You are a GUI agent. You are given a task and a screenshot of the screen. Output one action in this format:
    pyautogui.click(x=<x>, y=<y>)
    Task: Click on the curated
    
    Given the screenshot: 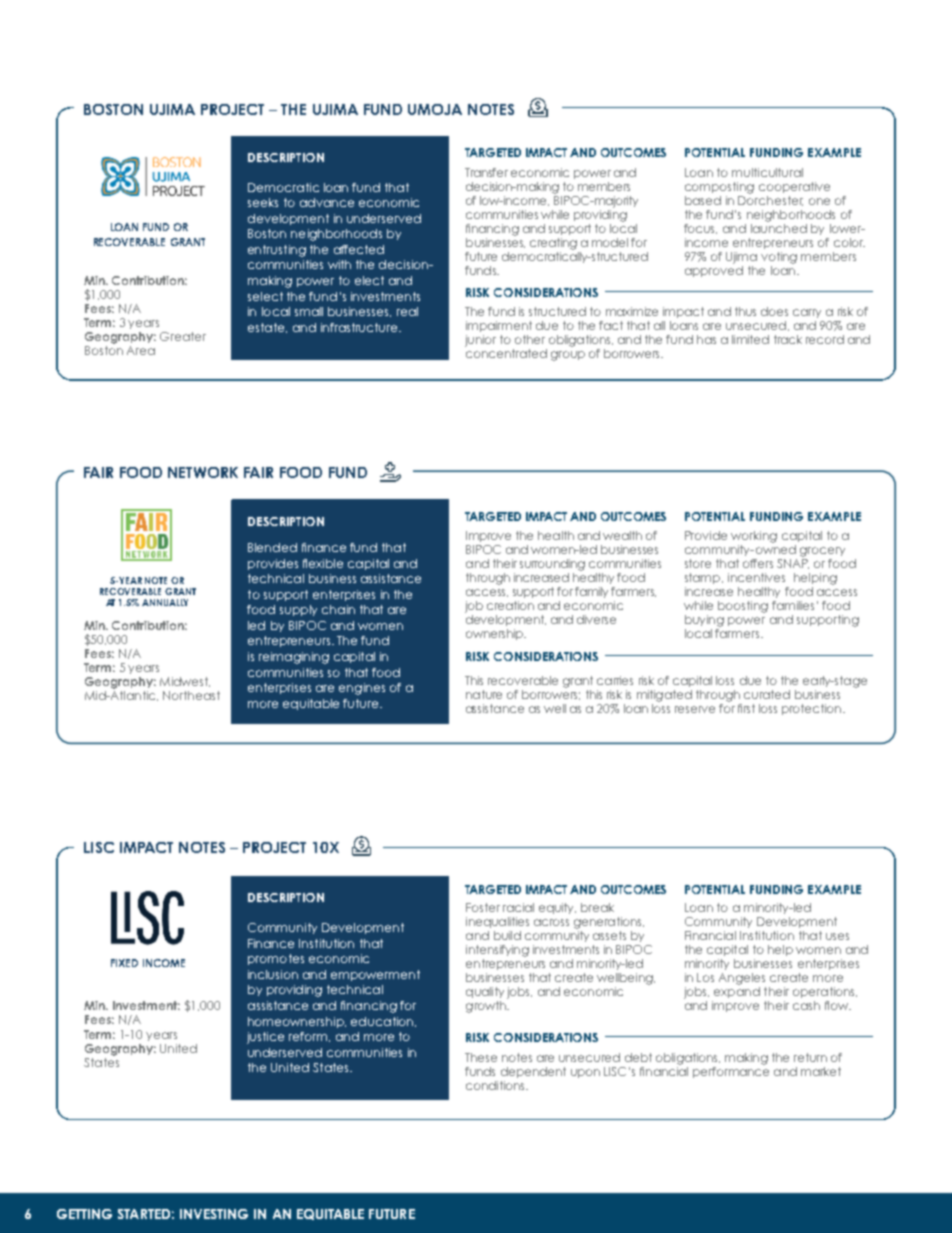 What is the action you would take?
    pyautogui.click(x=767, y=694)
